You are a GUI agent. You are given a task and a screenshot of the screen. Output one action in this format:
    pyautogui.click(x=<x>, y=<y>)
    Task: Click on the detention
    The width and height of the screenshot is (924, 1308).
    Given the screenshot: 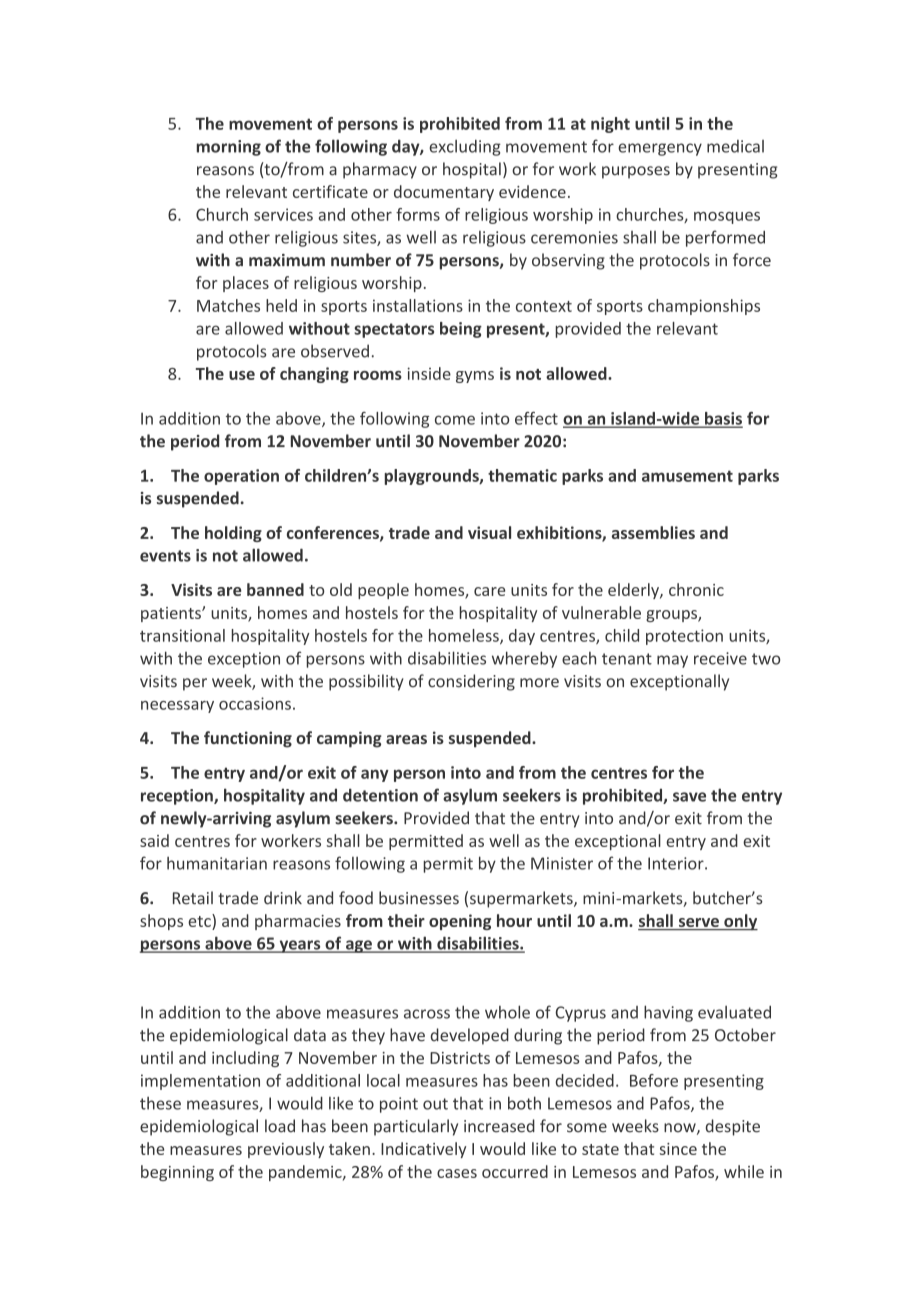 What is the action you would take?
    pyautogui.click(x=380, y=795)
